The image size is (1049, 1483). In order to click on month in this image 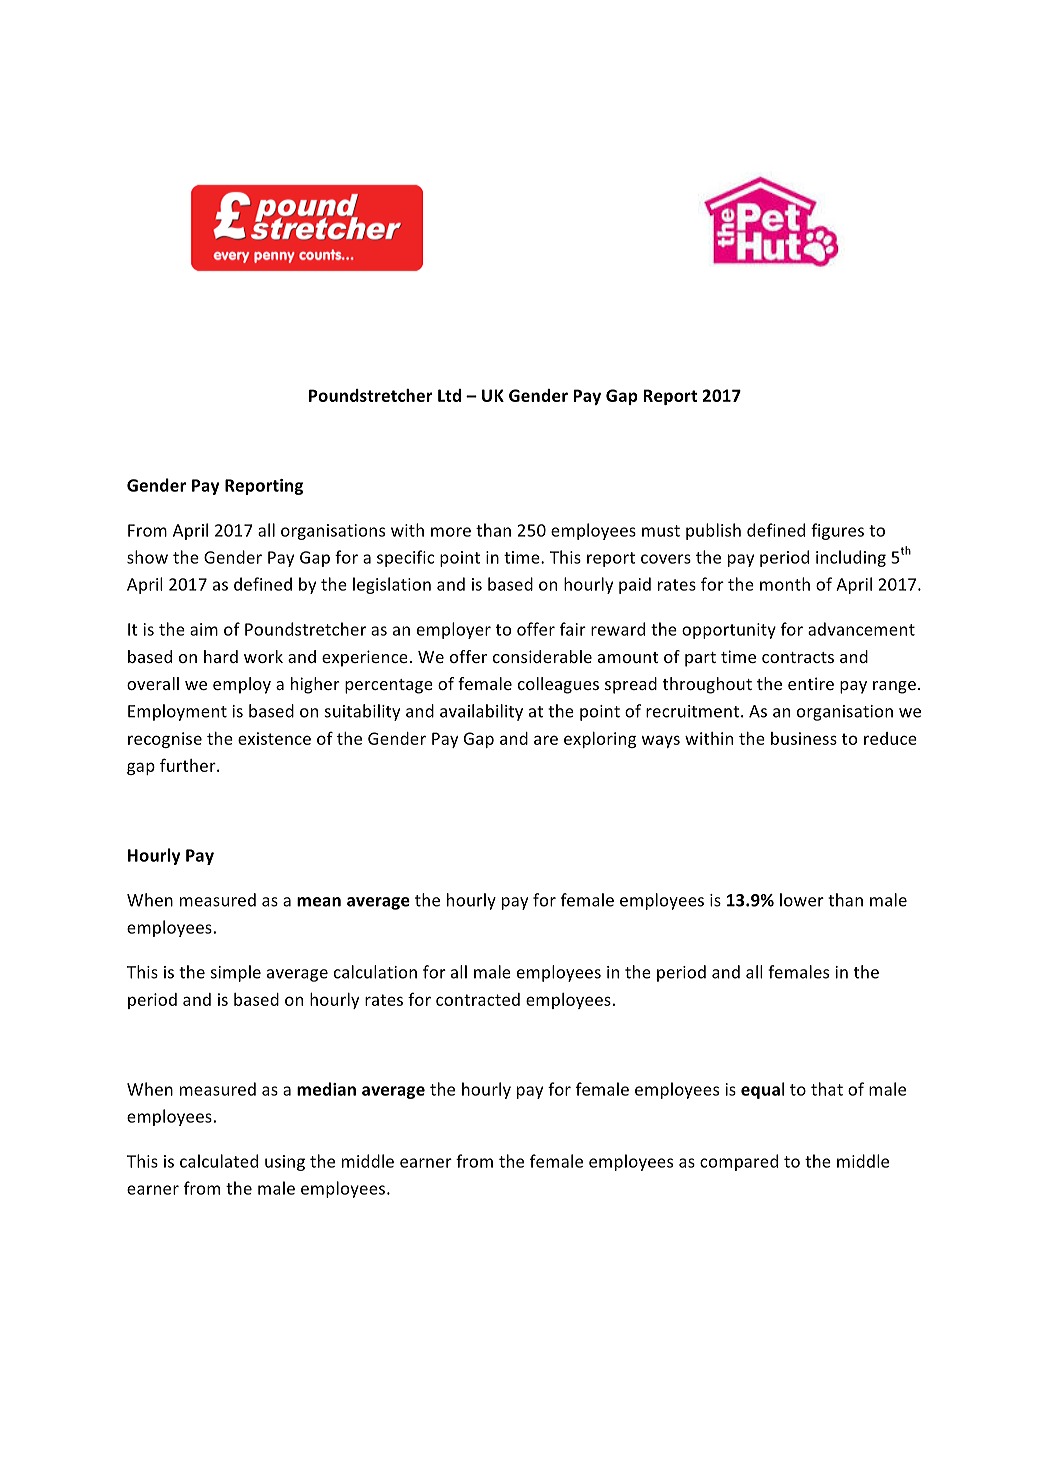, I will do `click(785, 584)`.
